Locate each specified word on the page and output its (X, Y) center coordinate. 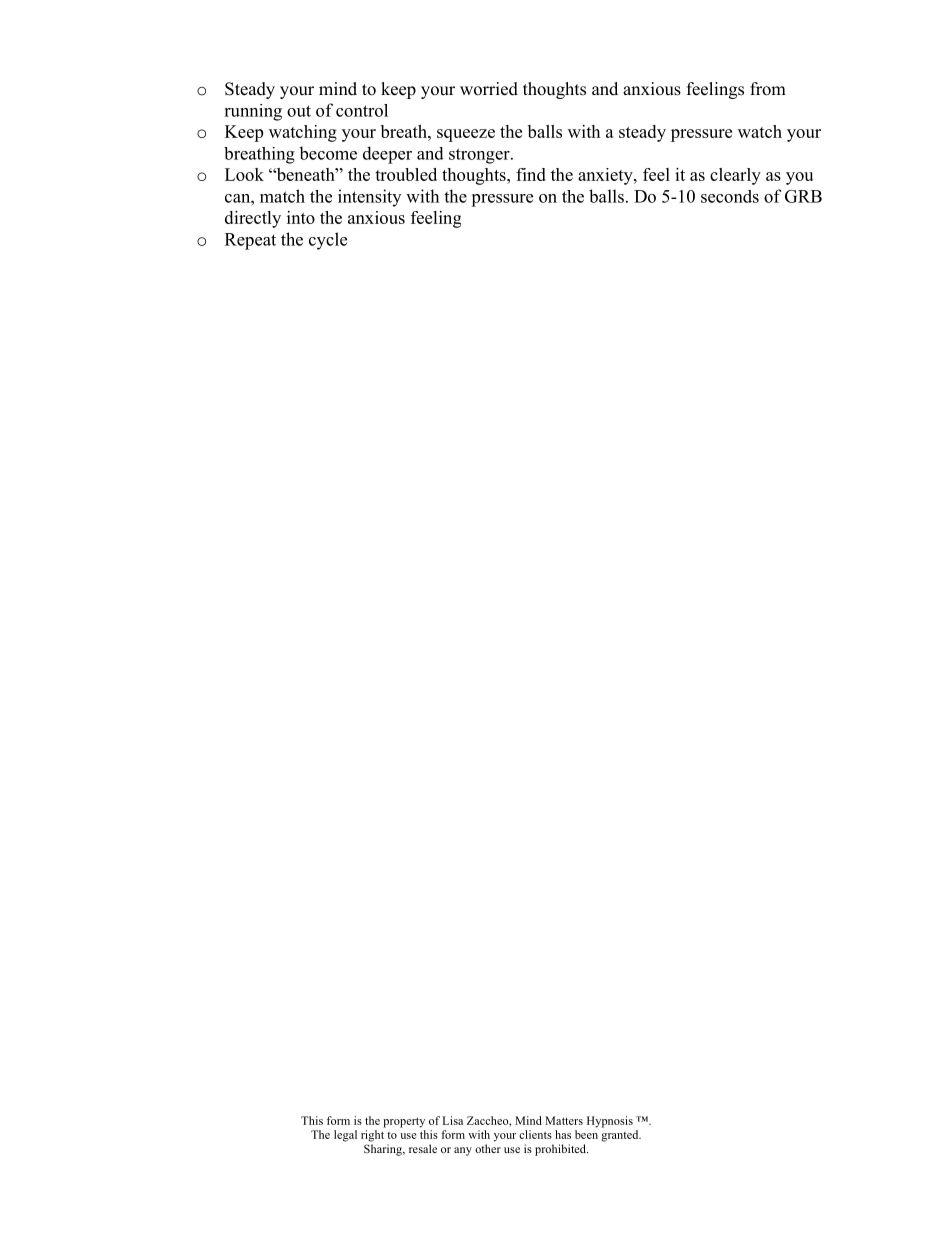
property (404, 1123)
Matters (564, 1120)
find (531, 174)
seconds (730, 196)
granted (621, 1136)
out (299, 111)
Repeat (250, 241)
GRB (803, 196)
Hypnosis (610, 1122)
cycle (328, 241)
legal (345, 1136)
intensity (369, 198)
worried (489, 89)
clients (535, 1134)
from (768, 89)
